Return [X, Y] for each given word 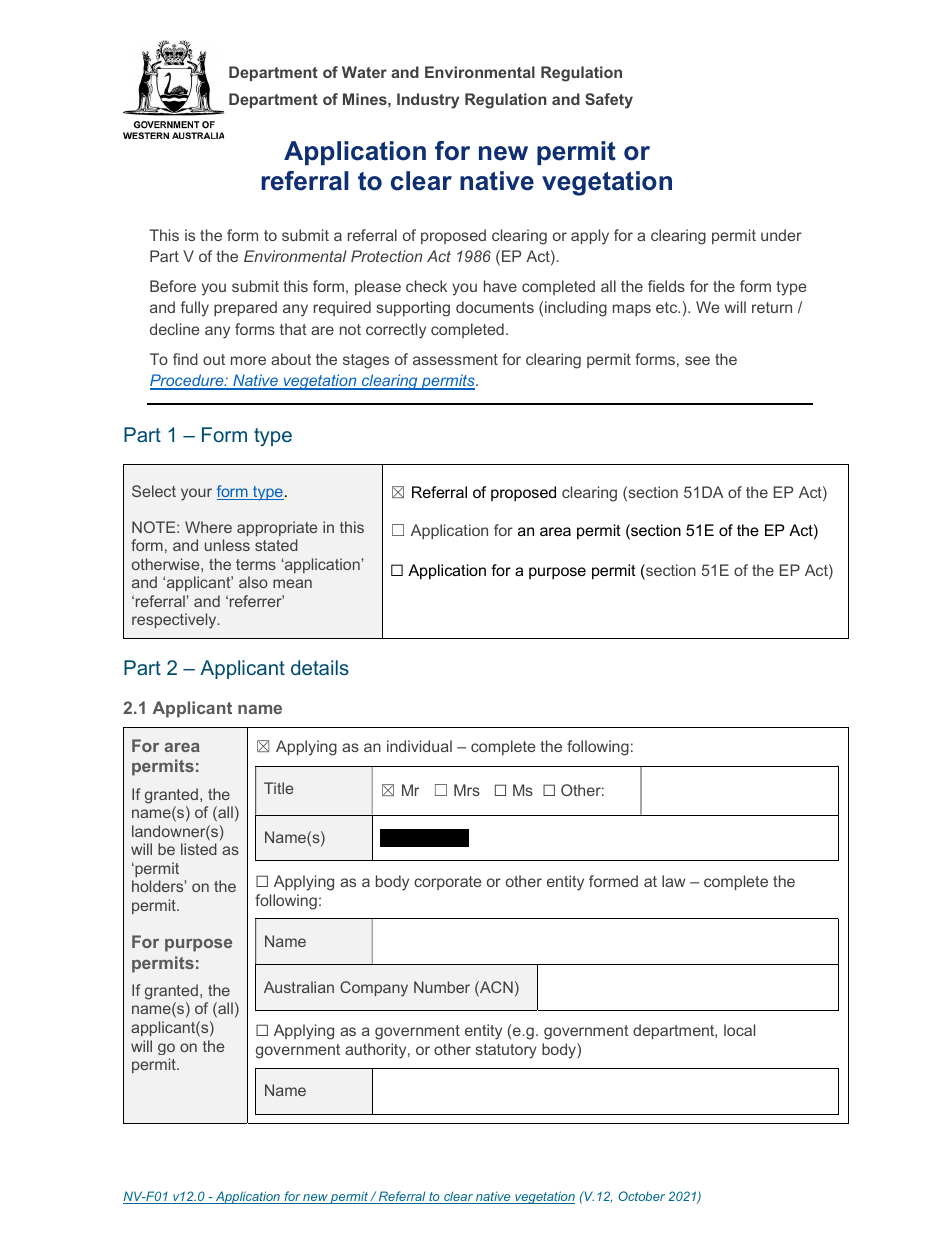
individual [419, 746]
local [739, 1030]
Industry [428, 101]
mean [292, 583]
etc [668, 307]
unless [227, 545]
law [673, 881]
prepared [245, 308]
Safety [609, 101]
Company [374, 989]
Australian [299, 987]
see [697, 360]
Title [279, 788]
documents [495, 307]
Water [364, 72]
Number [442, 987]
